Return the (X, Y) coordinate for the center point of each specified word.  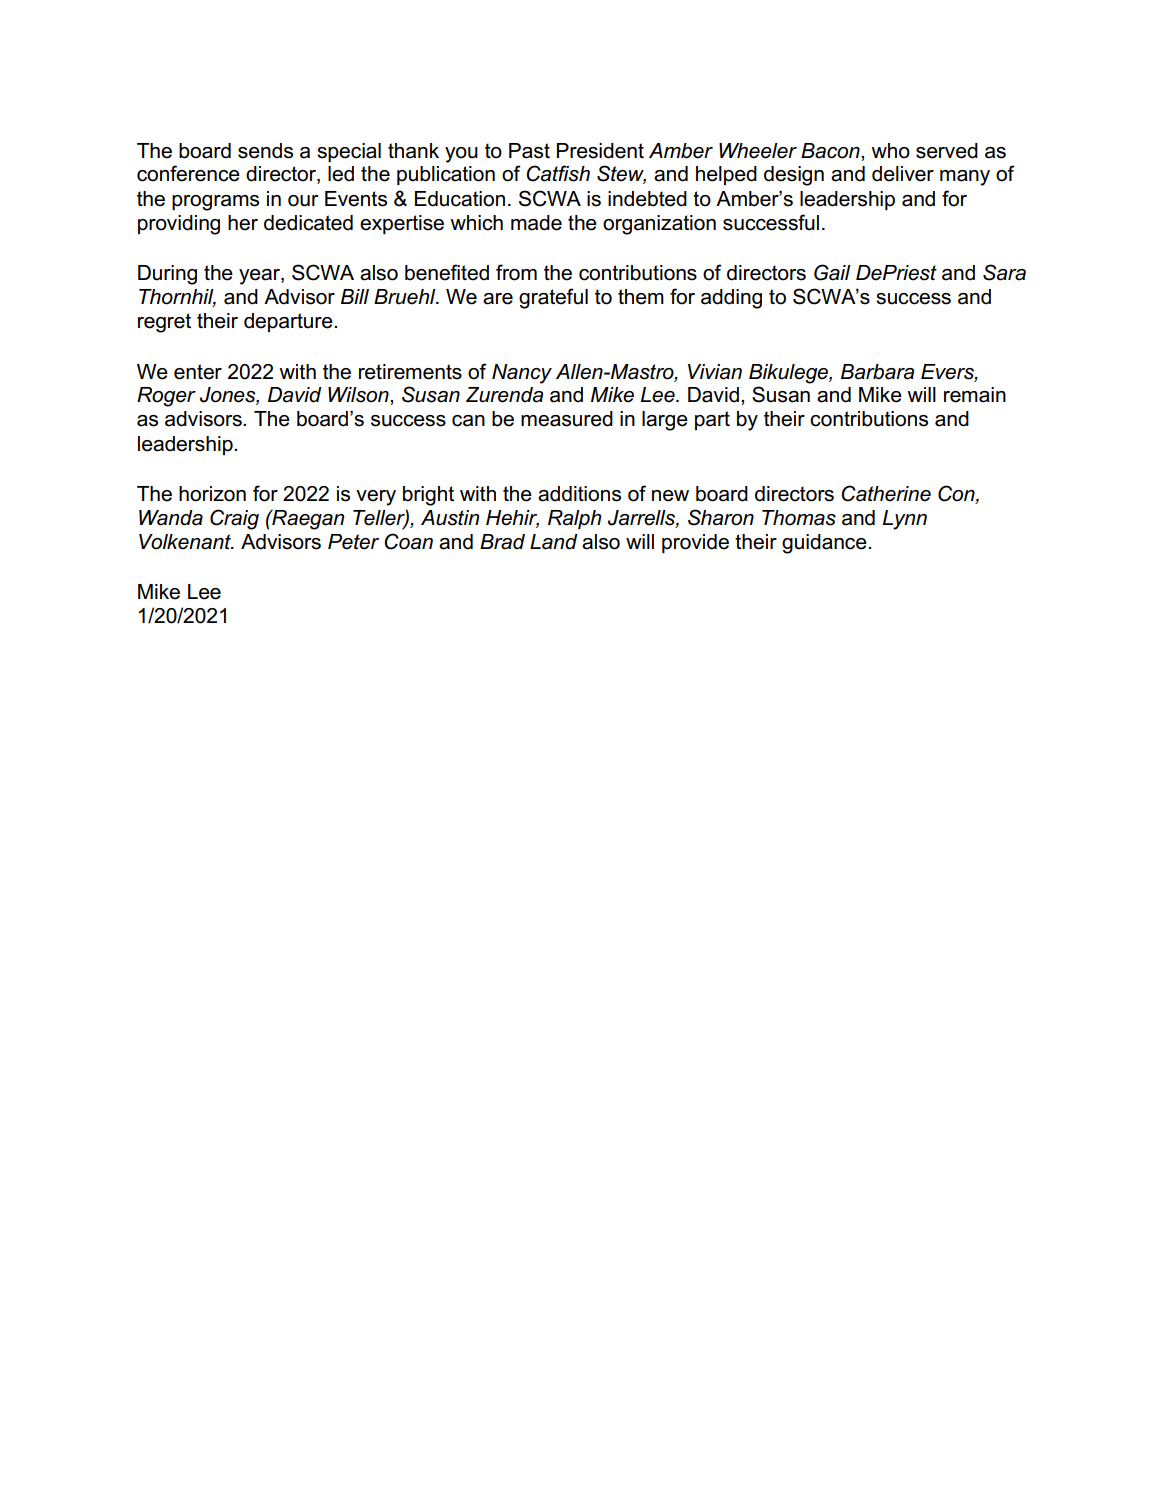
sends (265, 151)
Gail (832, 272)
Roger (166, 397)
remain (975, 395)
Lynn (905, 520)
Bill (355, 296)
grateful (553, 298)
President (600, 151)
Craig (234, 519)
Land (554, 542)
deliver (903, 174)
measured (567, 419)
